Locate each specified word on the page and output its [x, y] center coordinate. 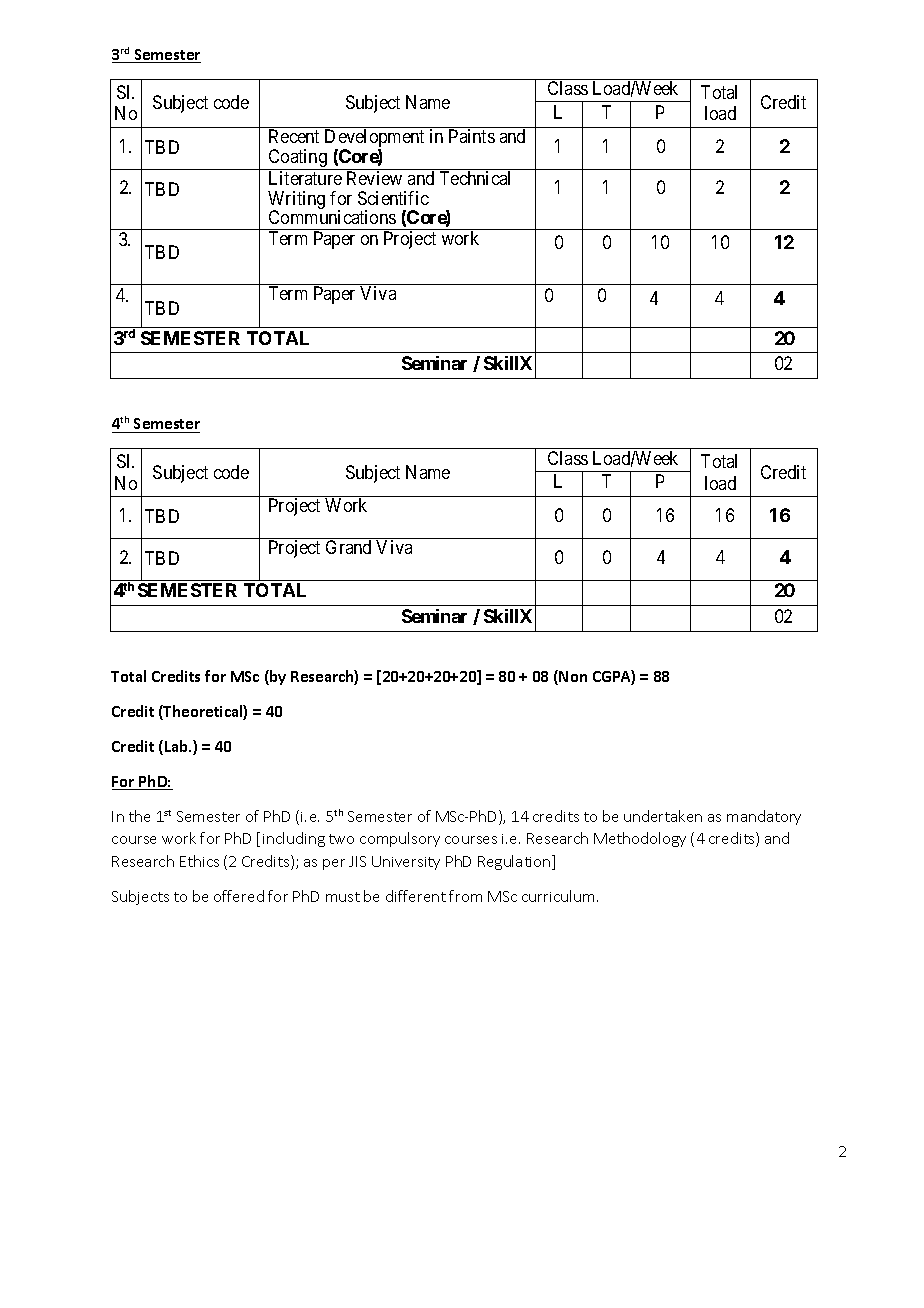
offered [239, 896]
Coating [297, 159]
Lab [178, 746]
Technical [475, 178]
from [465, 896]
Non [572, 677]
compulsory [400, 839]
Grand [348, 547]
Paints [472, 136]
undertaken [663, 816]
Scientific [393, 198]
